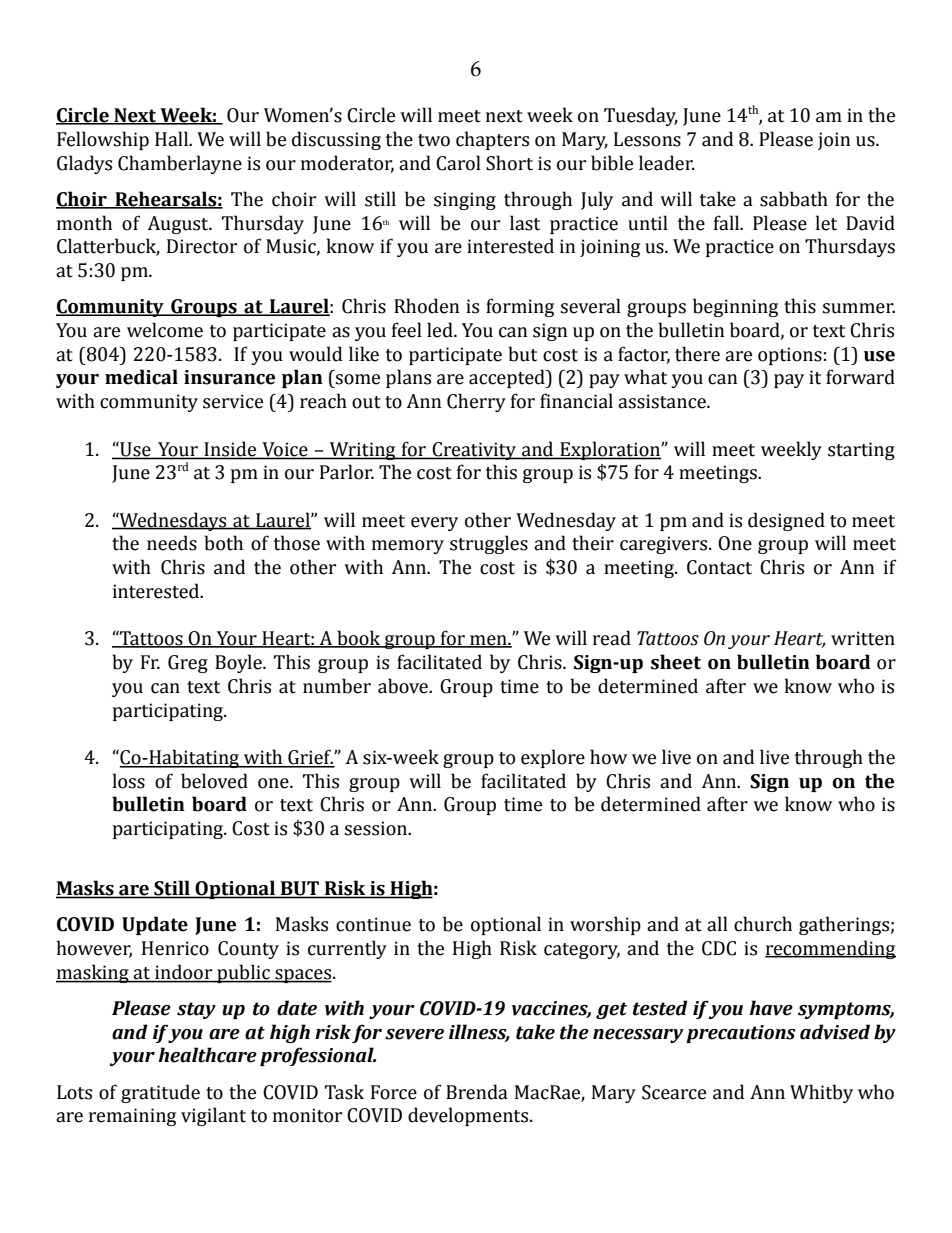 This screenshot has height=1233, width=952. Describe the element at coordinates (230, 449) in the screenshot. I see `Inside` at that location.
